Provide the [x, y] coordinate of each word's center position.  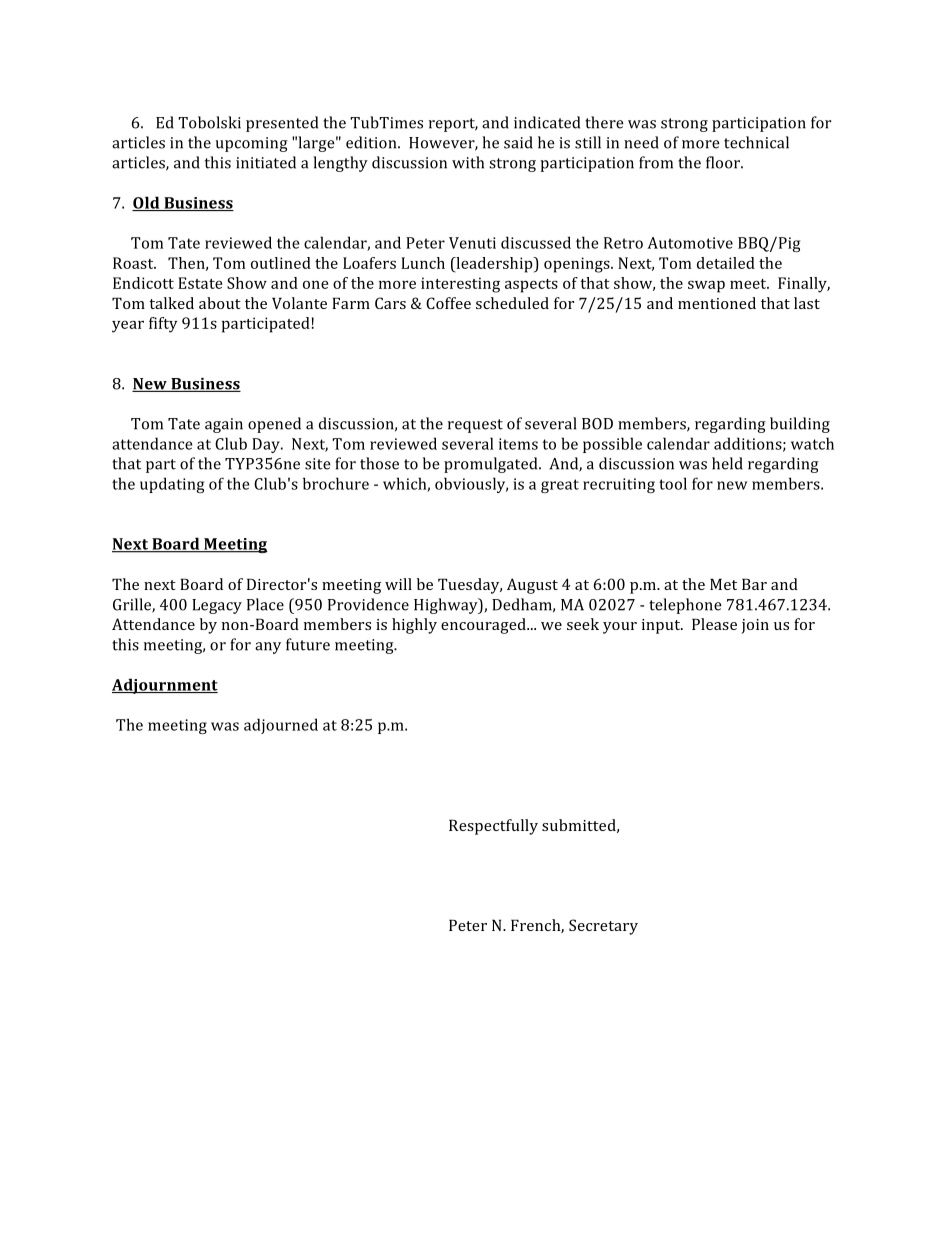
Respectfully [493, 827]
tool [673, 483]
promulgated [492, 465]
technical [756, 142]
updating [172, 485]
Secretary [603, 927]
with [468, 162]
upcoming [252, 144]
